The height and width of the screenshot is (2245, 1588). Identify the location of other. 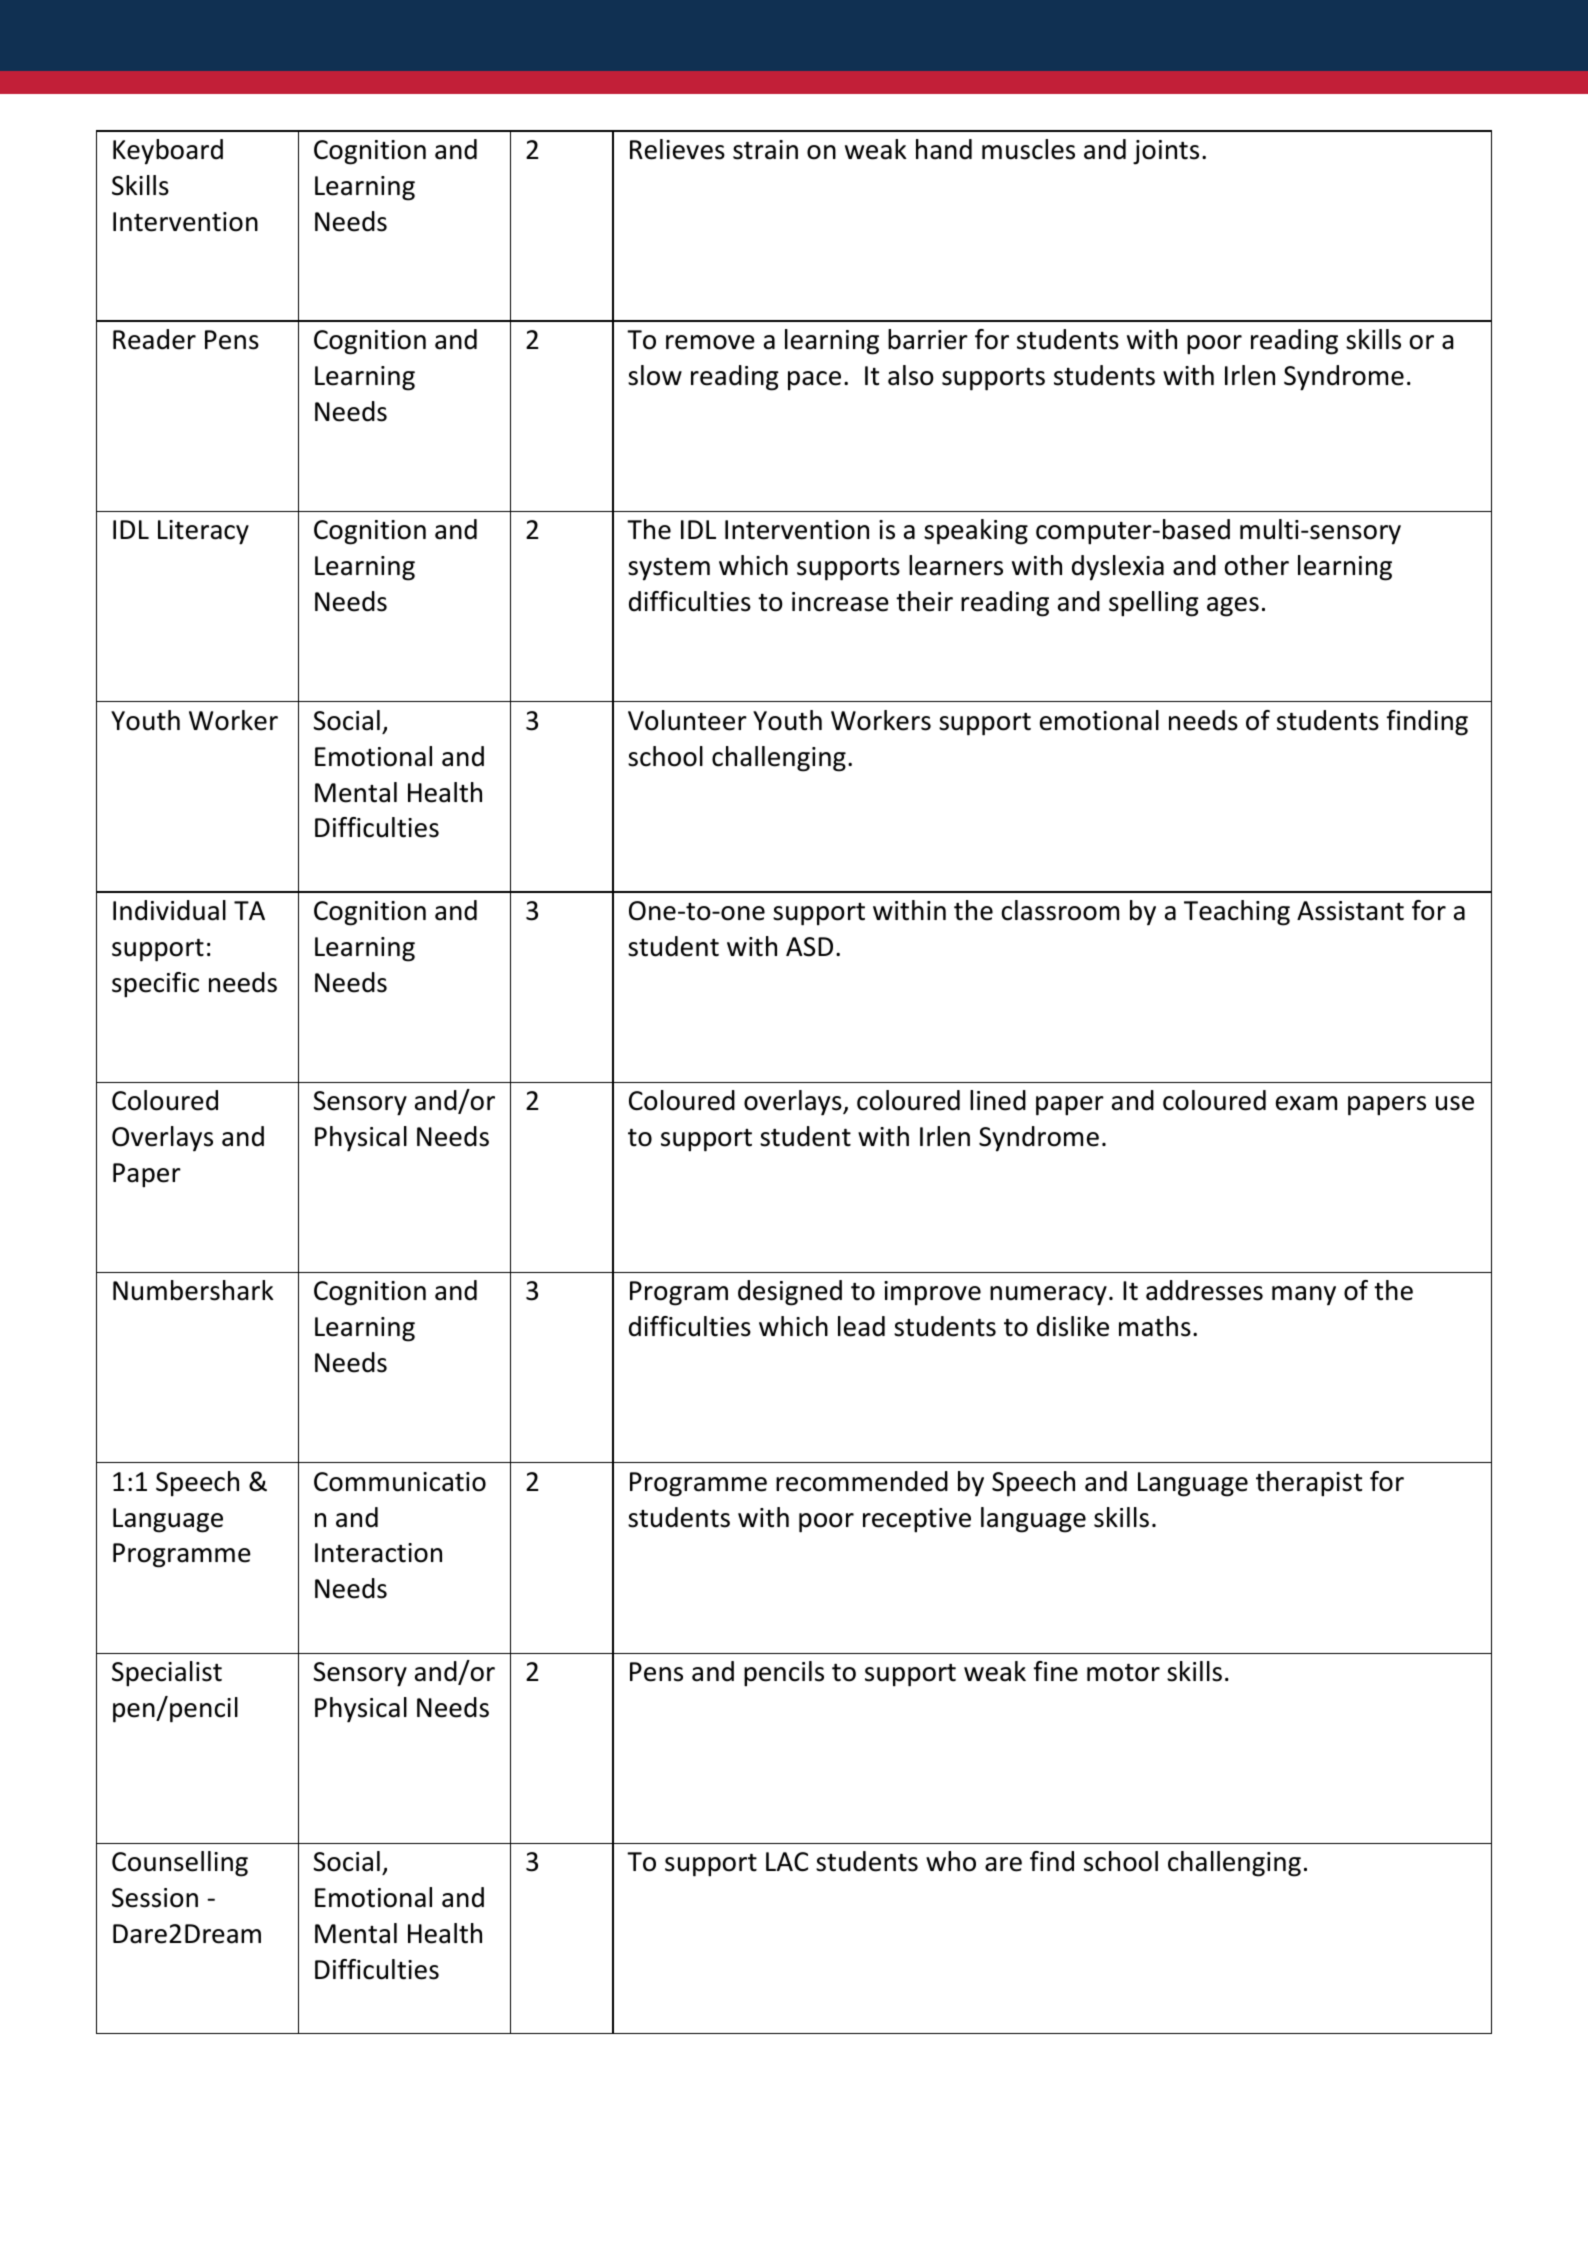
(1257, 565).
